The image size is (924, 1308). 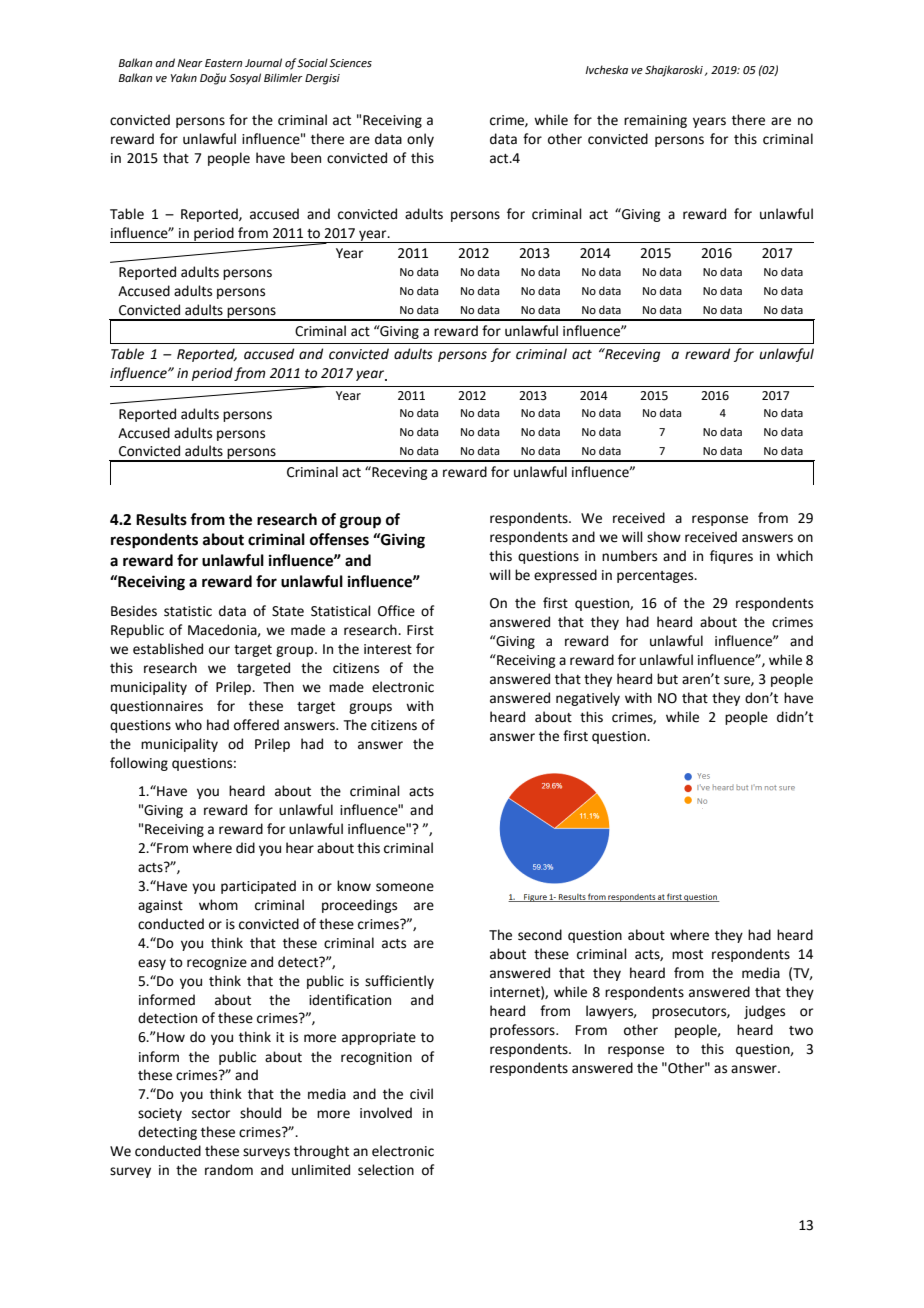 I want to click on most, so click(x=687, y=955).
